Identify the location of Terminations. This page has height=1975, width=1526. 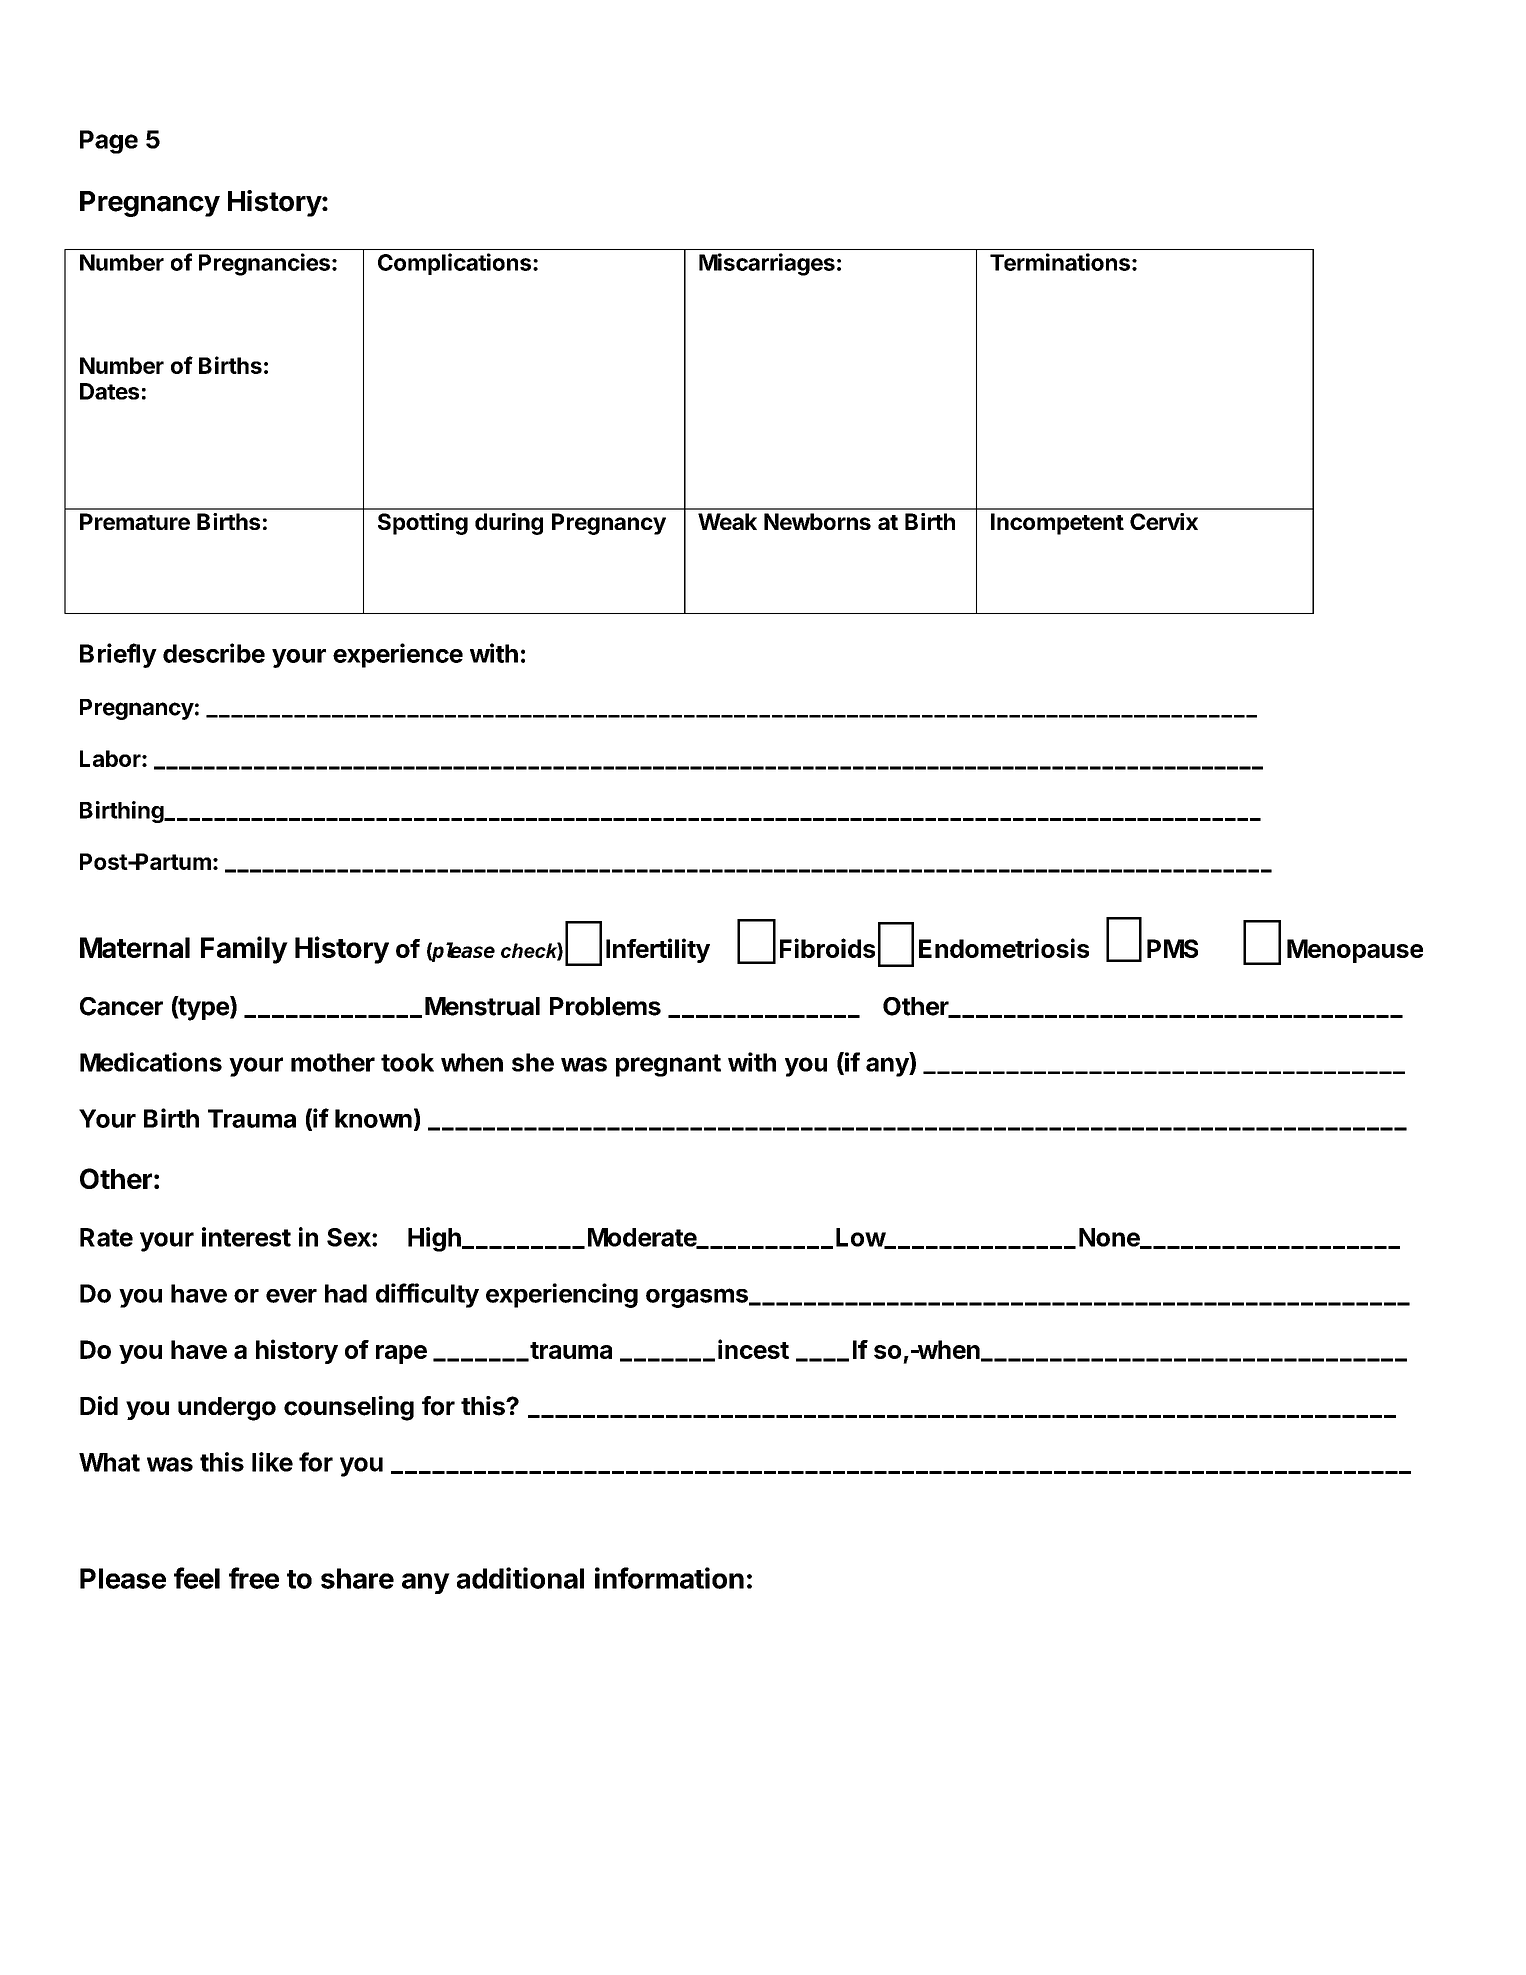
(1060, 262).
